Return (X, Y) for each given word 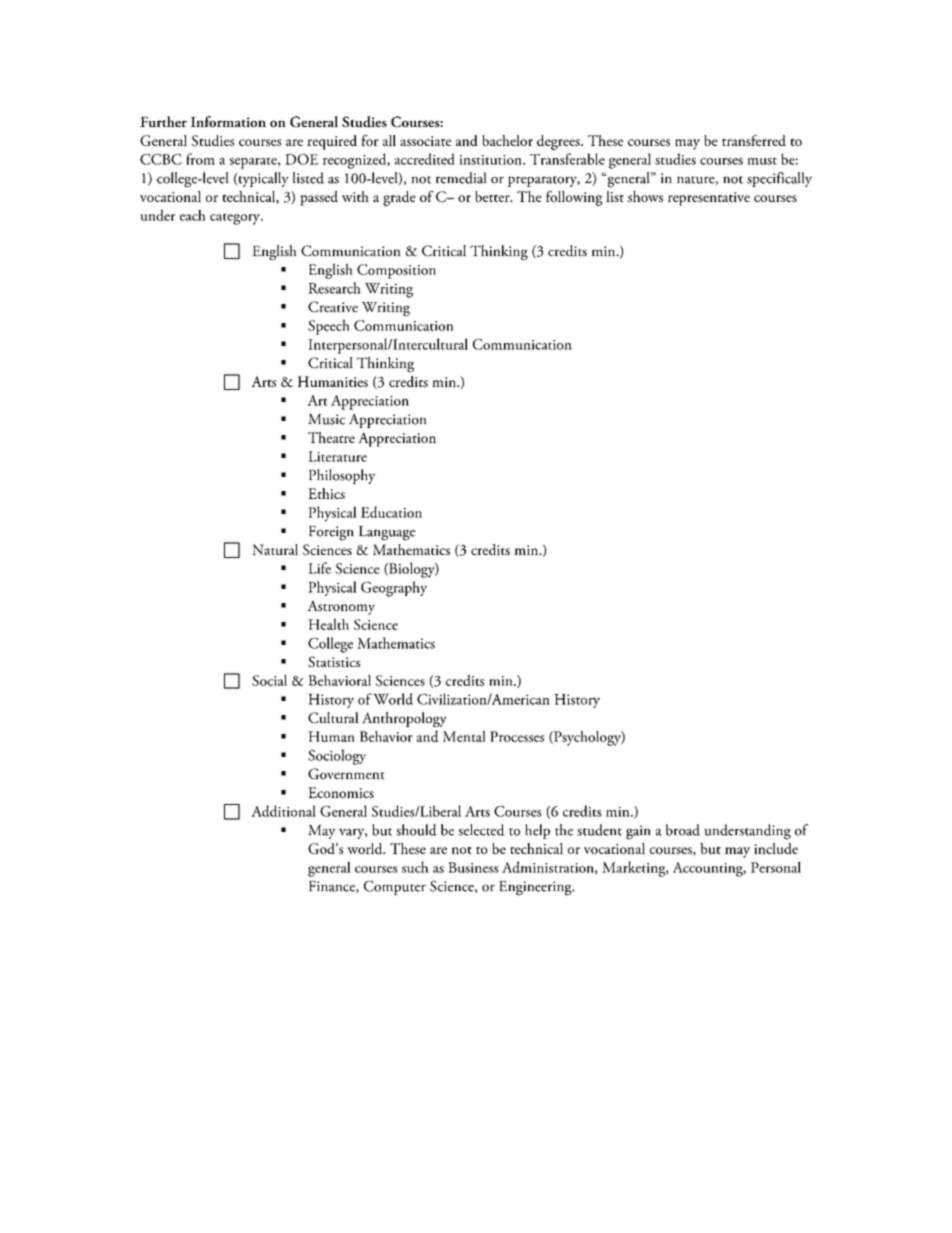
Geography (394, 589)
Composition (396, 271)
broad (683, 830)
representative (709, 199)
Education (391, 512)
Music (326, 419)
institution (491, 160)
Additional (283, 811)
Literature (337, 456)
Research (334, 288)
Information (228, 121)
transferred (754, 140)
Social (269, 680)
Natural (275, 549)
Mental (464, 736)
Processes (517, 736)
